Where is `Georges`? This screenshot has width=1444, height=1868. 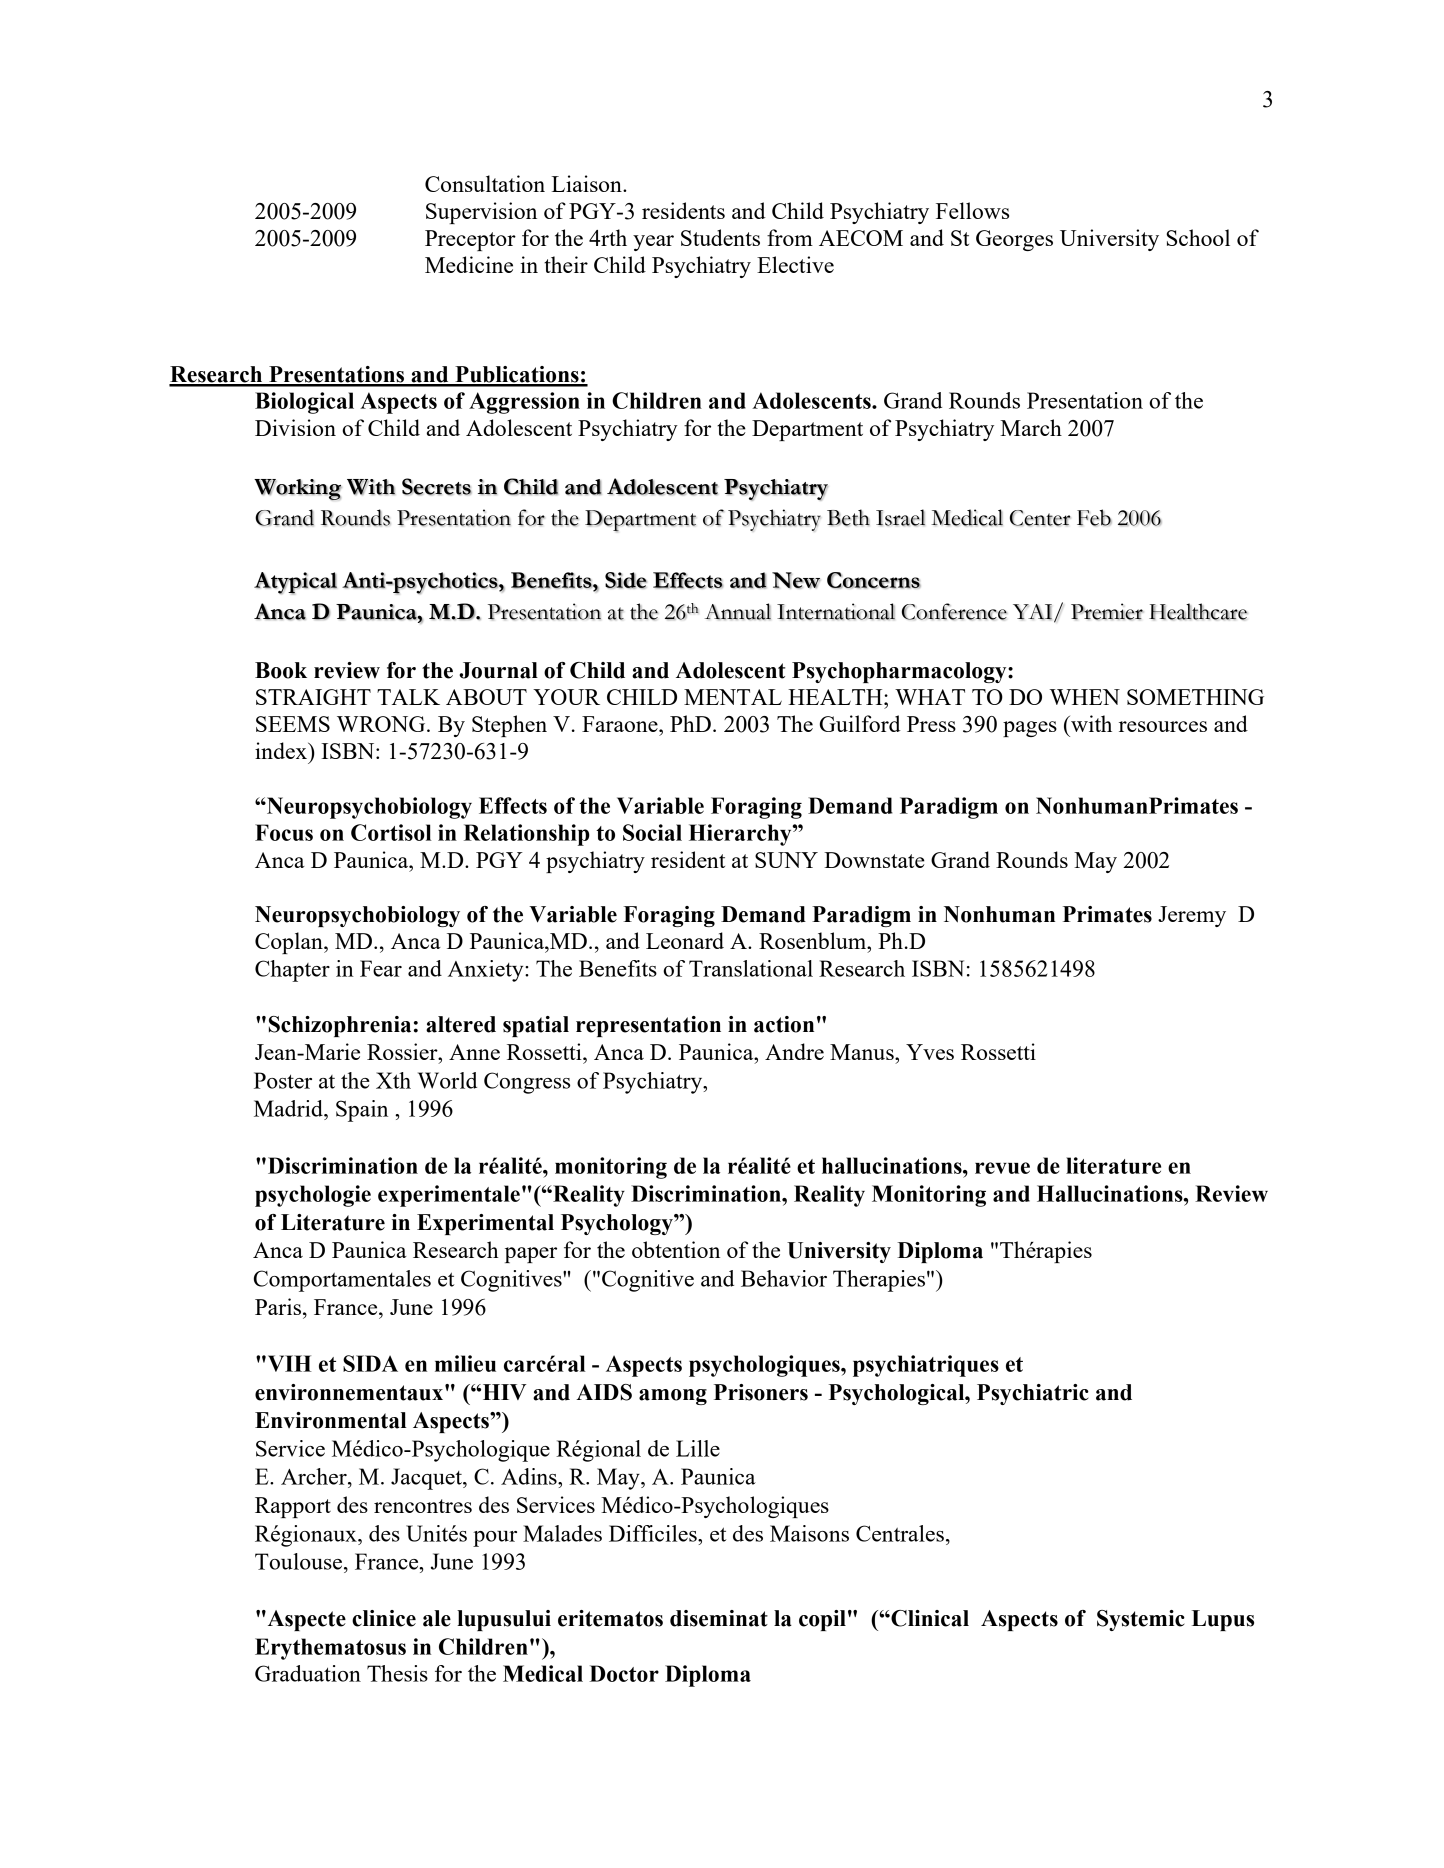 Georges is located at coordinates (1014, 240).
